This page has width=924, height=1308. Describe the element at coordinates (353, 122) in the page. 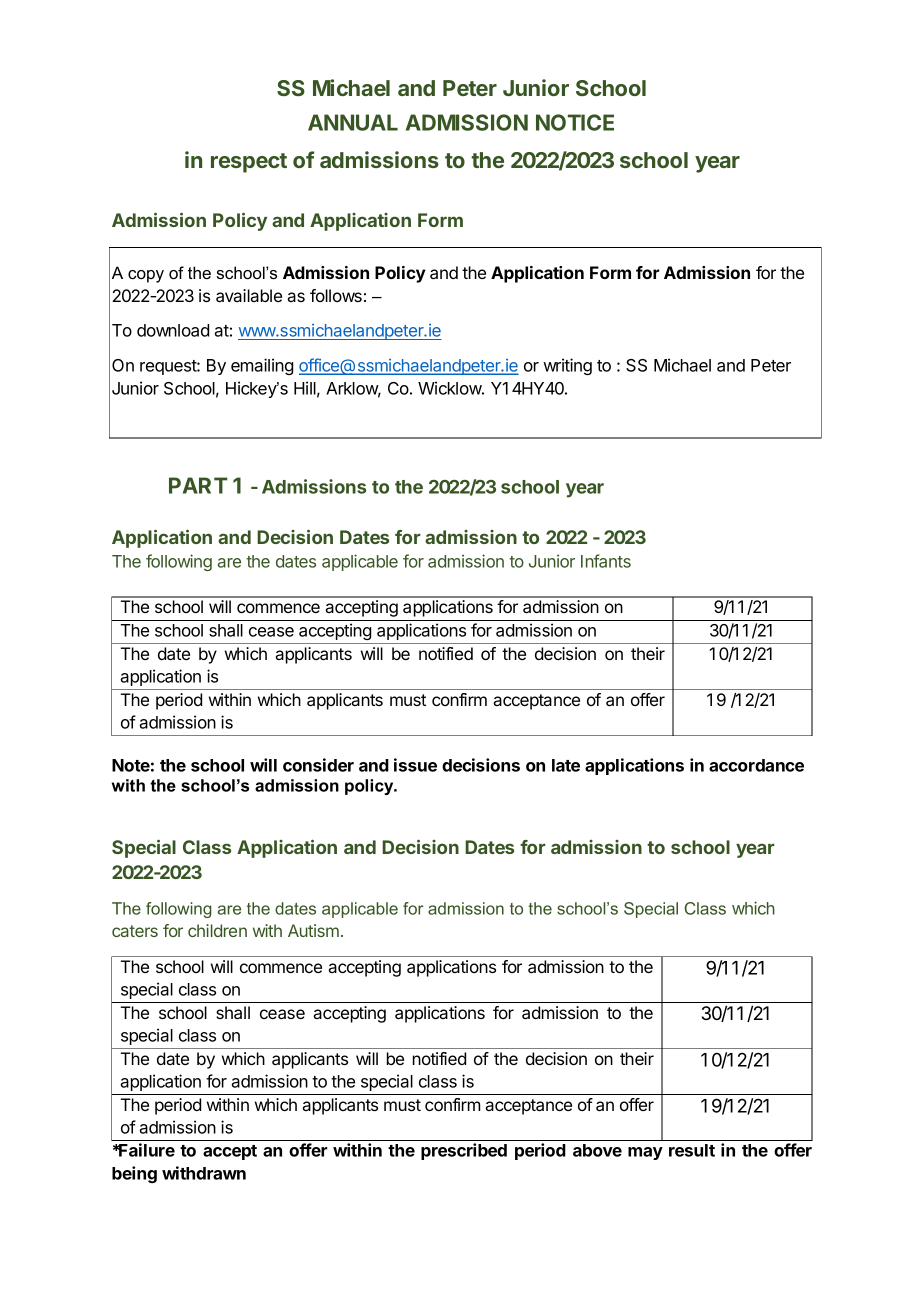

I see `ANNUAL` at that location.
